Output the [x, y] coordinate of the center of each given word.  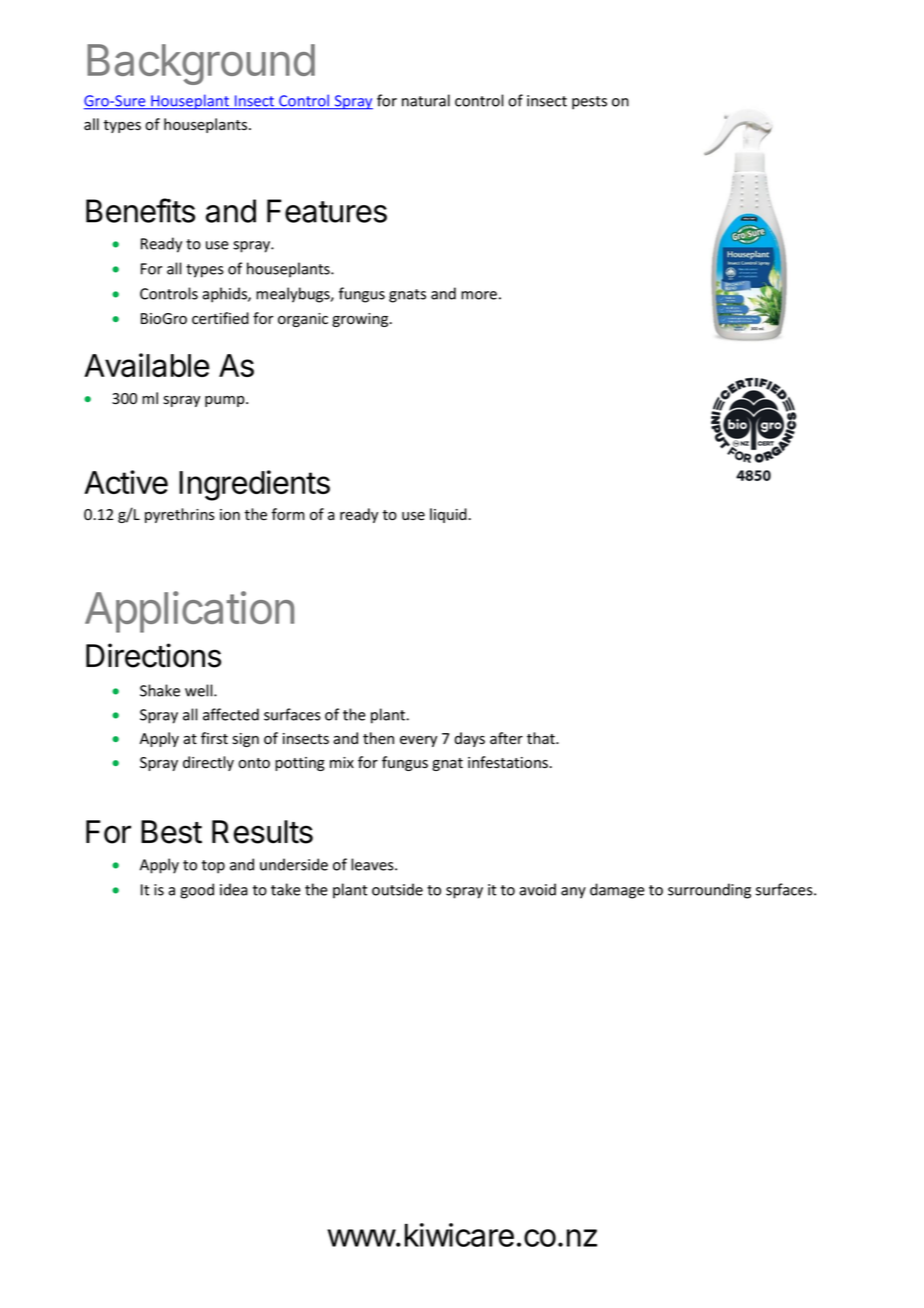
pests [589, 103]
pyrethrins [180, 515]
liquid [449, 515]
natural [426, 100]
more [479, 295]
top [213, 867]
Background [201, 64]
